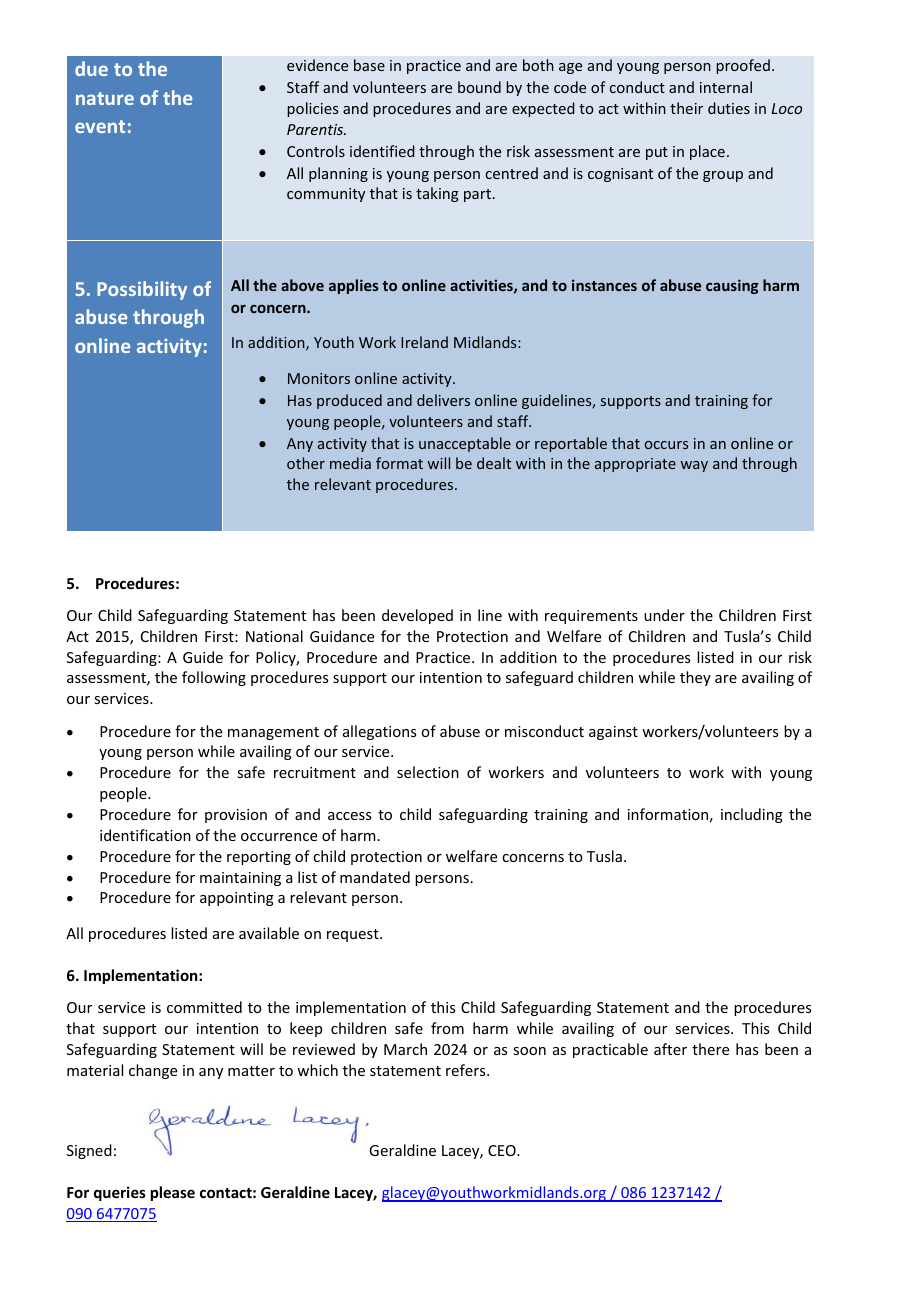 Image resolution: width=924 pixels, height=1308 pixels. What do you see at coordinates (479, 87) in the image?
I see `bound` at bounding box center [479, 87].
